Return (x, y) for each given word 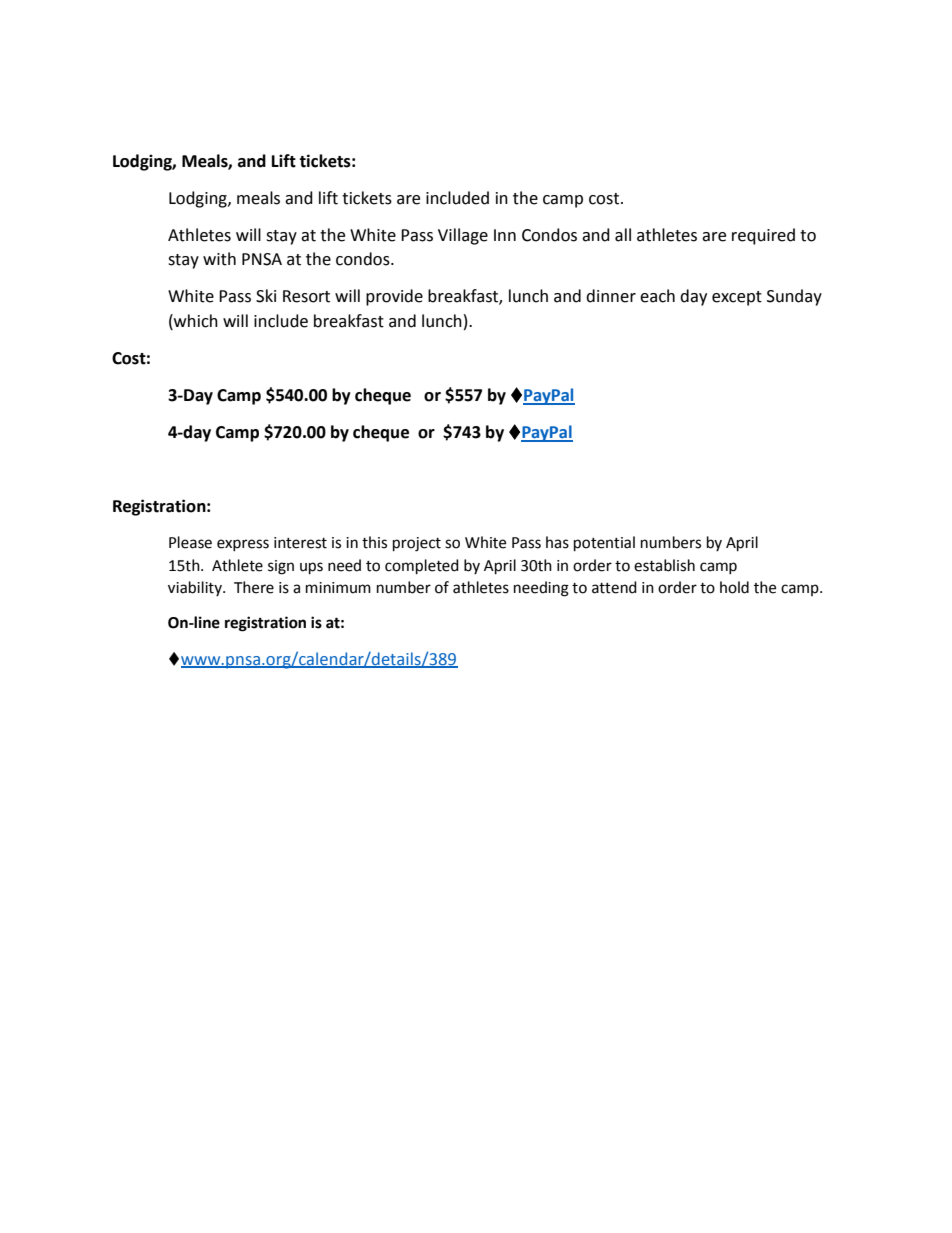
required (763, 236)
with (219, 259)
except (737, 298)
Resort (306, 296)
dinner (611, 296)
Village (463, 236)
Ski (266, 296)
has (557, 542)
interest (300, 543)
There (254, 587)
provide (394, 297)
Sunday (794, 297)
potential (604, 544)
